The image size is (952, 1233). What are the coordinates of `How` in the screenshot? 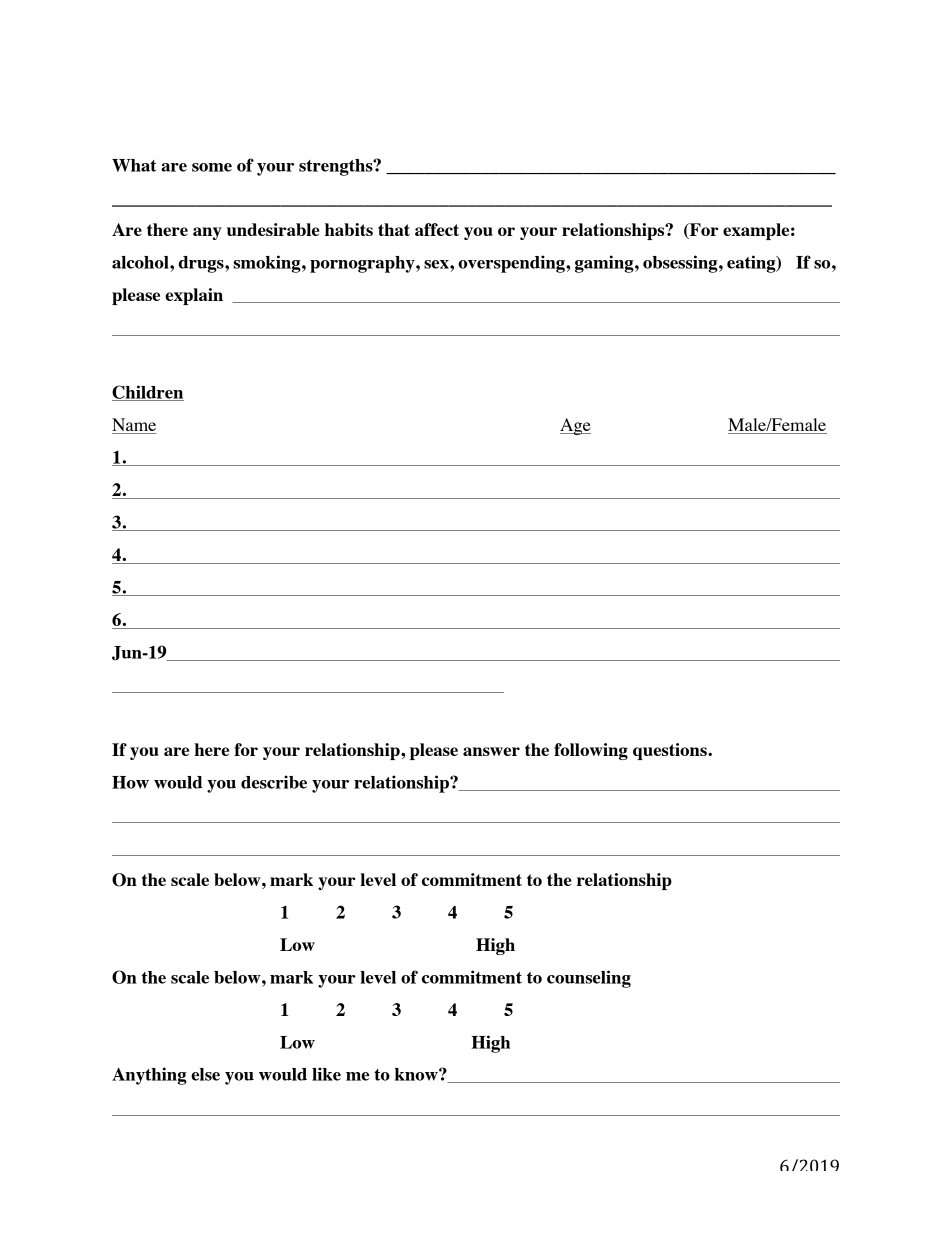 It's located at (130, 782).
